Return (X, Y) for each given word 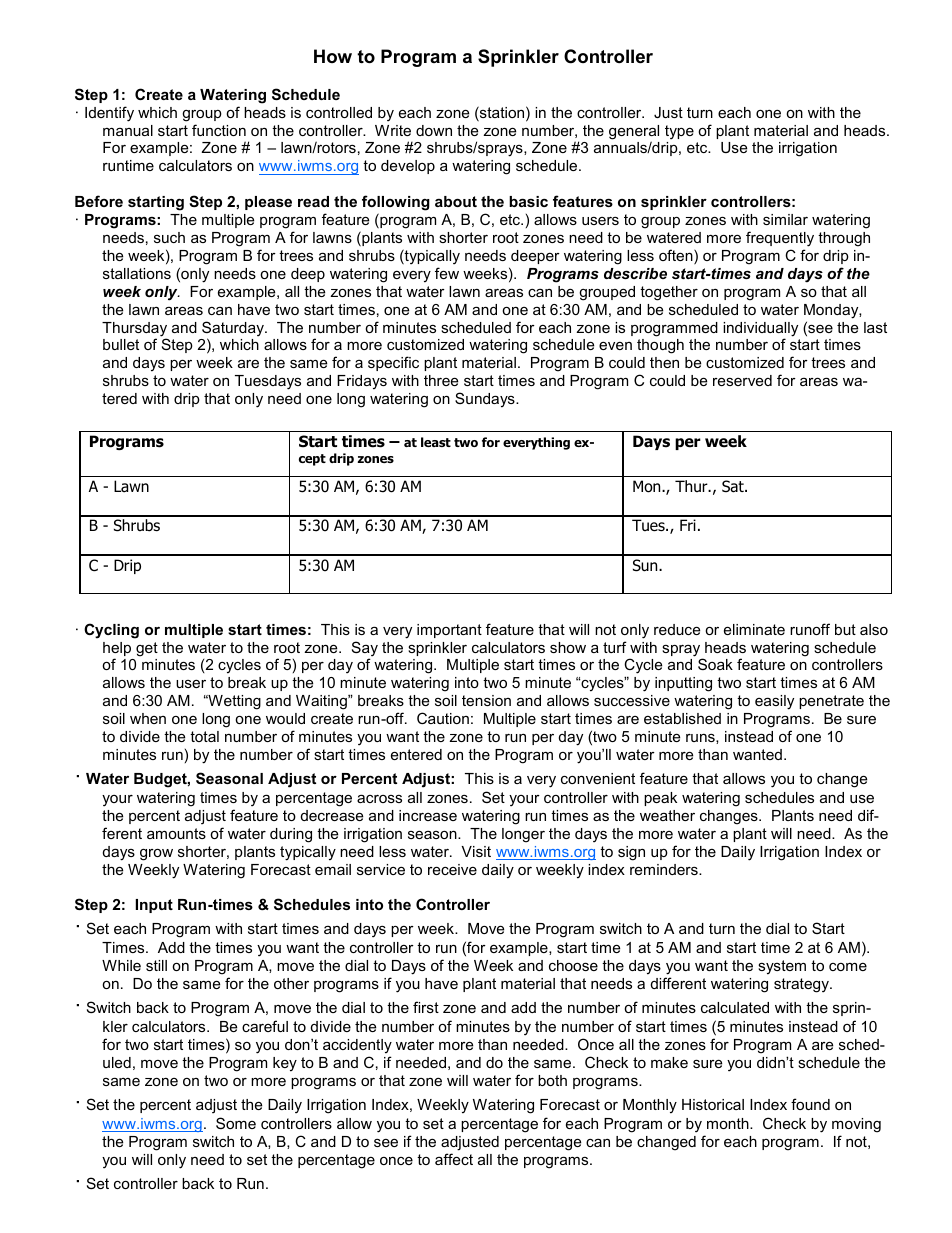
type (679, 132)
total (204, 736)
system (782, 967)
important (449, 631)
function (219, 130)
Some (236, 1123)
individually (760, 330)
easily (774, 702)
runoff (810, 629)
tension (486, 700)
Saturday (234, 330)
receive (452, 869)
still (156, 965)
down (434, 130)
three (441, 380)
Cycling (111, 631)
